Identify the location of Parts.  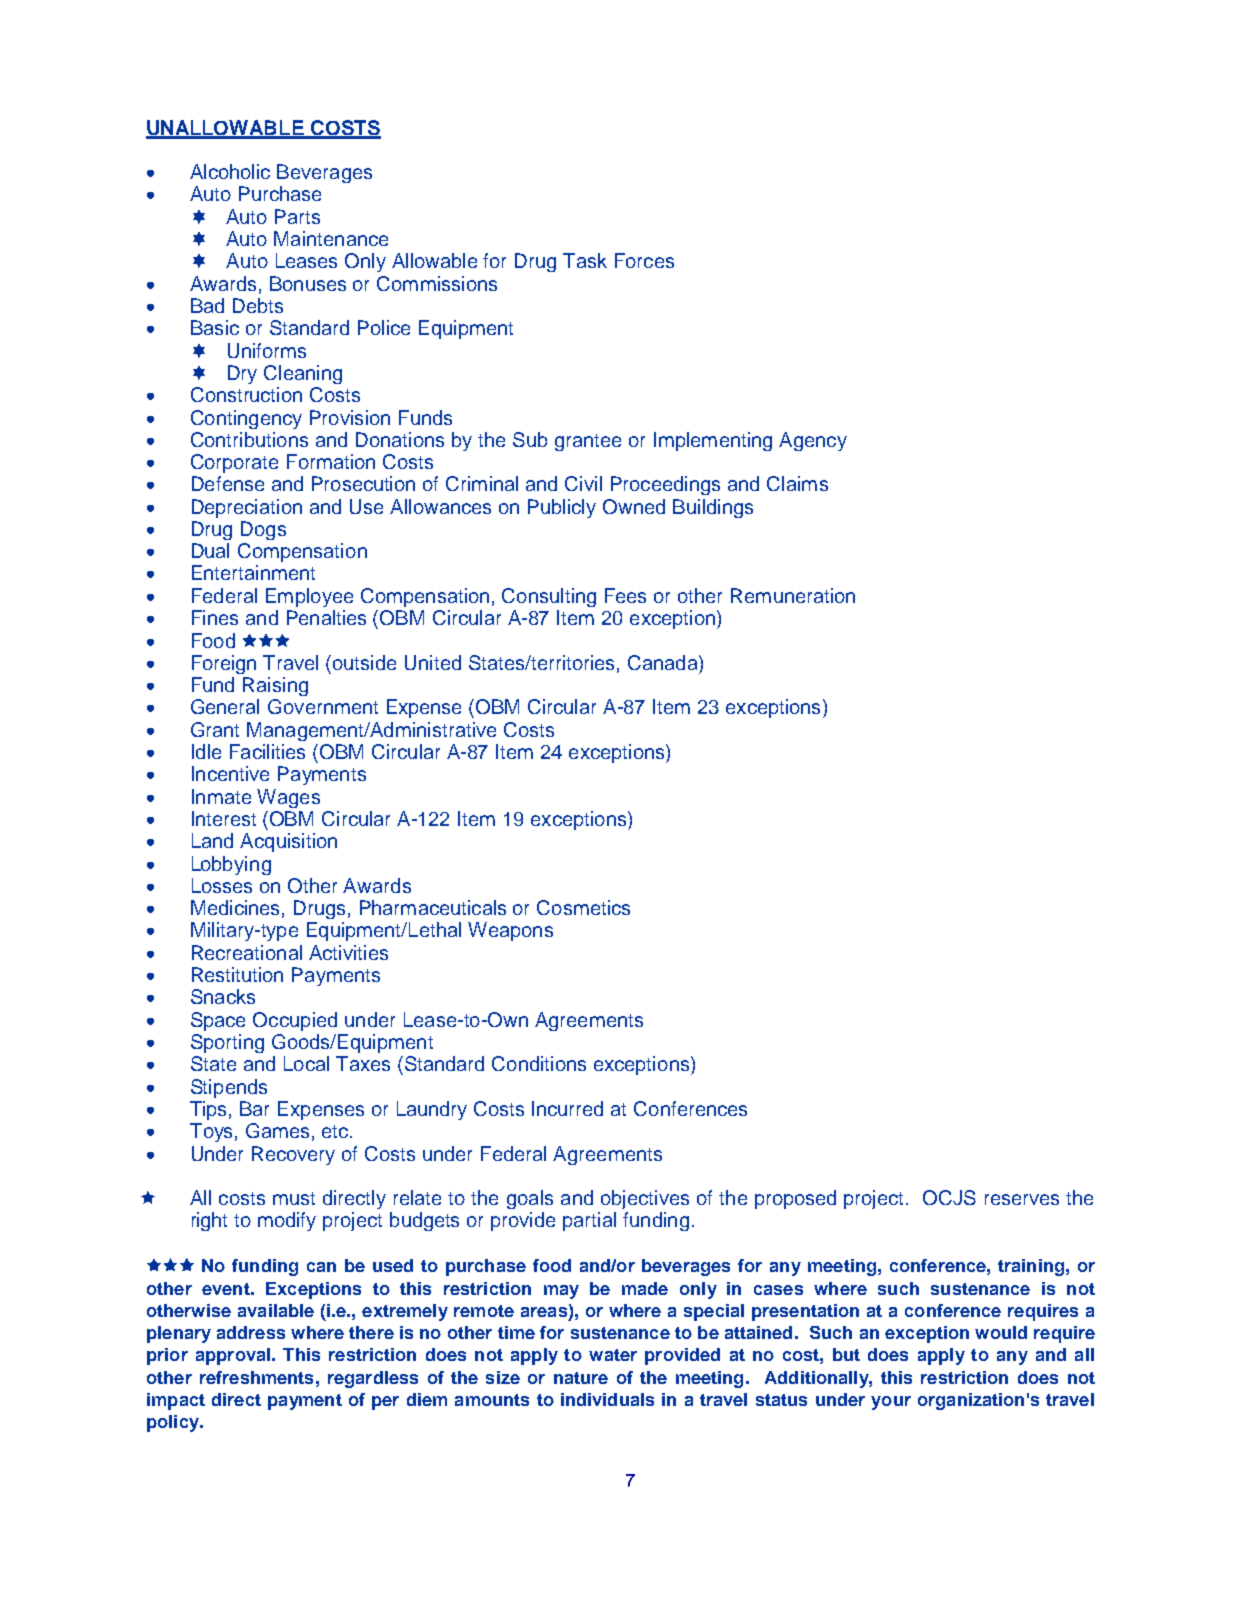
(297, 216).
